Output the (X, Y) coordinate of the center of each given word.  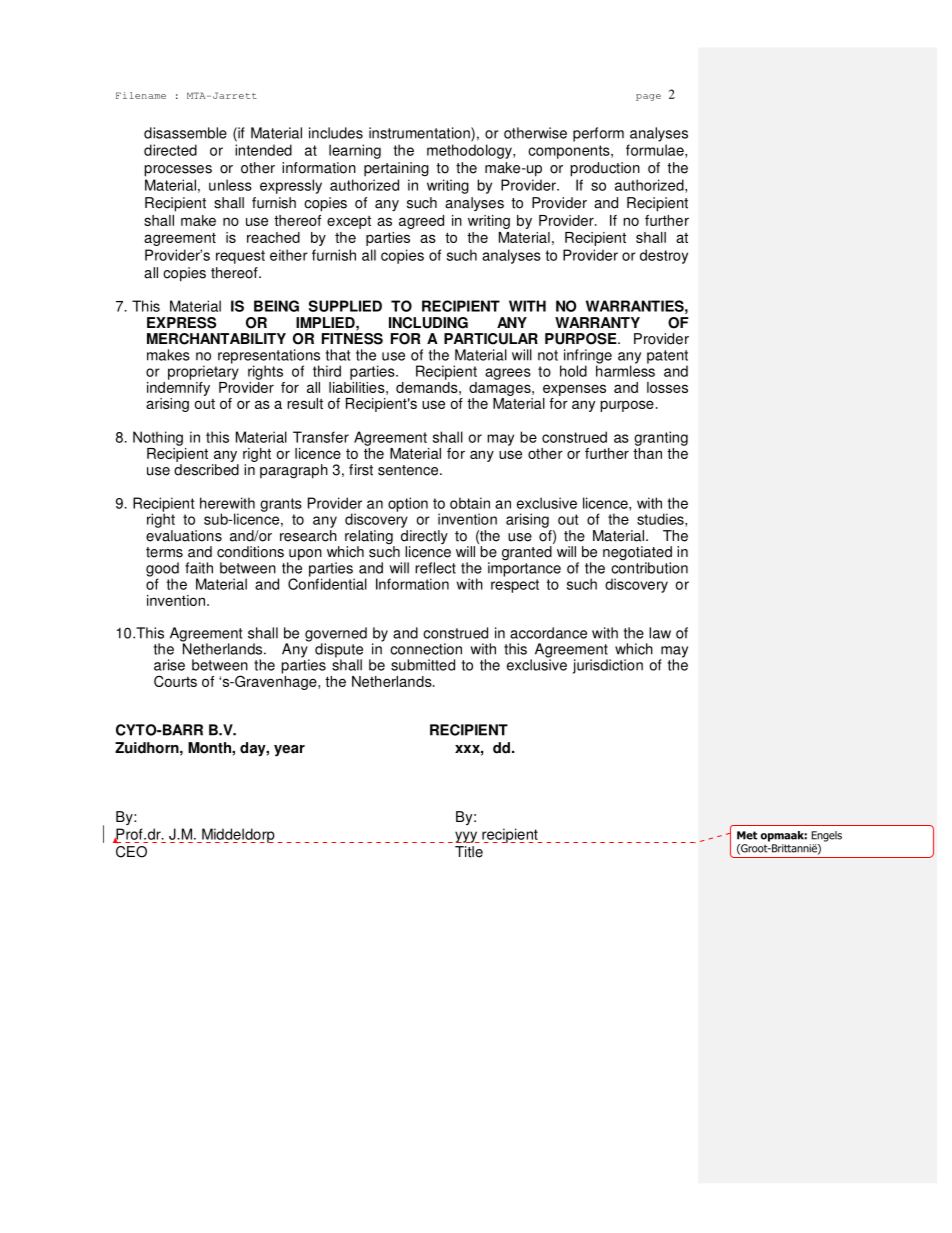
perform (598, 134)
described (206, 470)
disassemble (185, 133)
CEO (131, 852)
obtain (470, 503)
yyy (467, 837)
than (647, 452)
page (648, 97)
